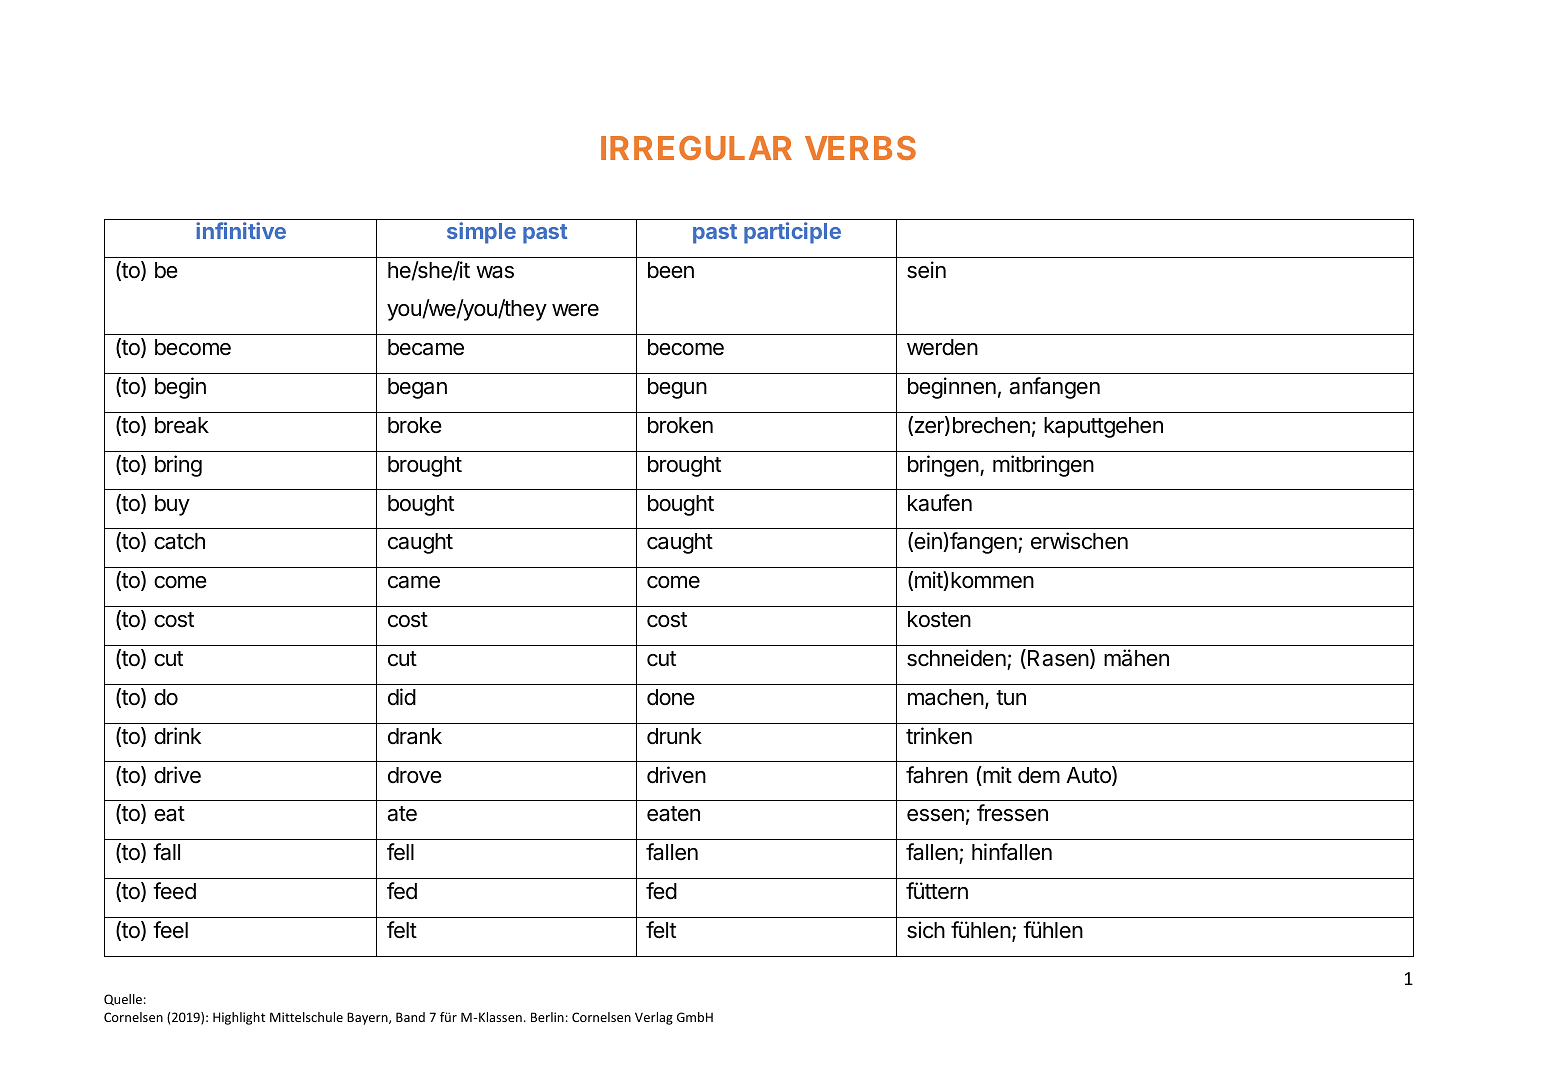 The height and width of the screenshot is (1091, 1543). I want to click on infinitive, so click(241, 230).
